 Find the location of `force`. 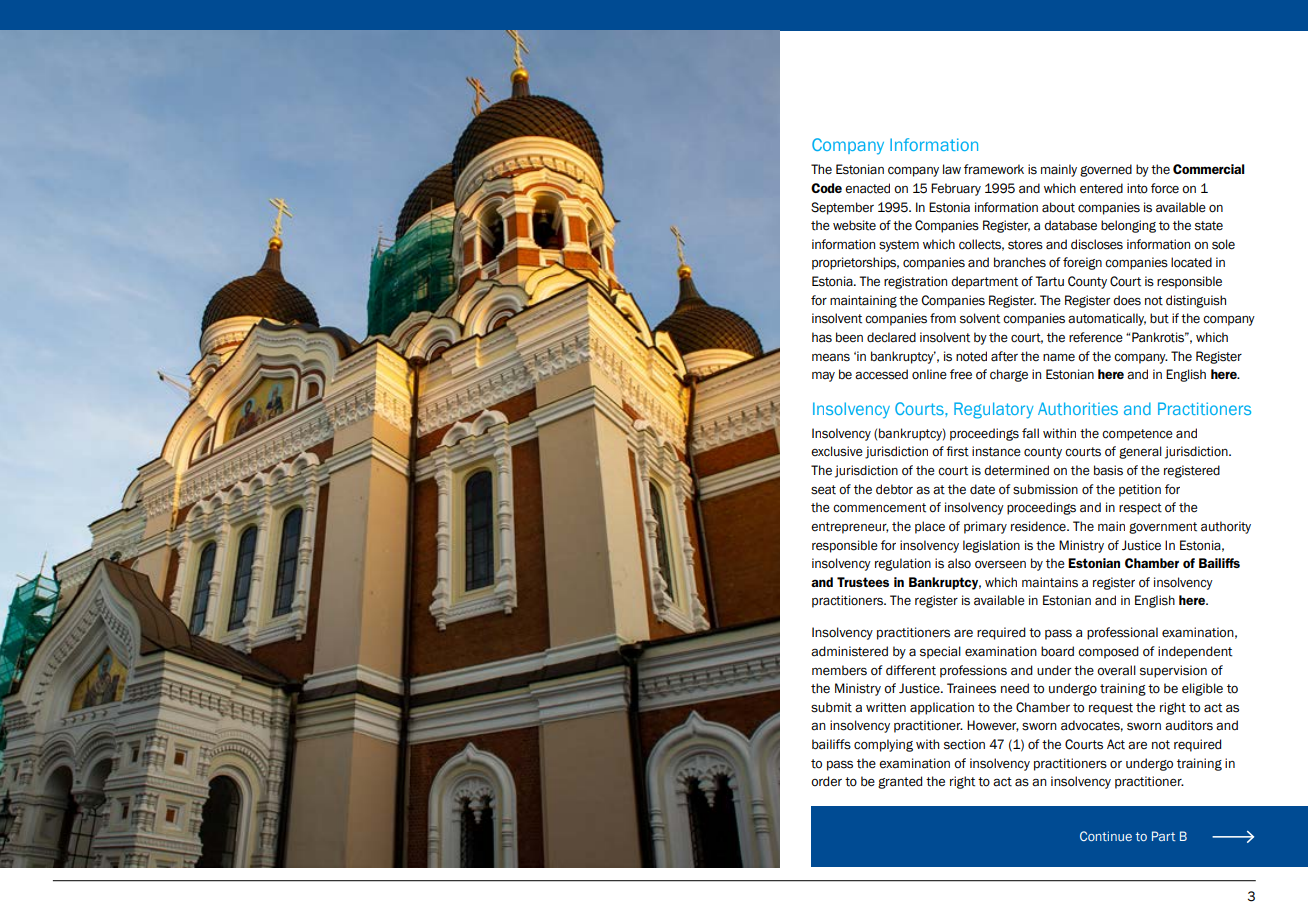

force is located at coordinates (1165, 188).
